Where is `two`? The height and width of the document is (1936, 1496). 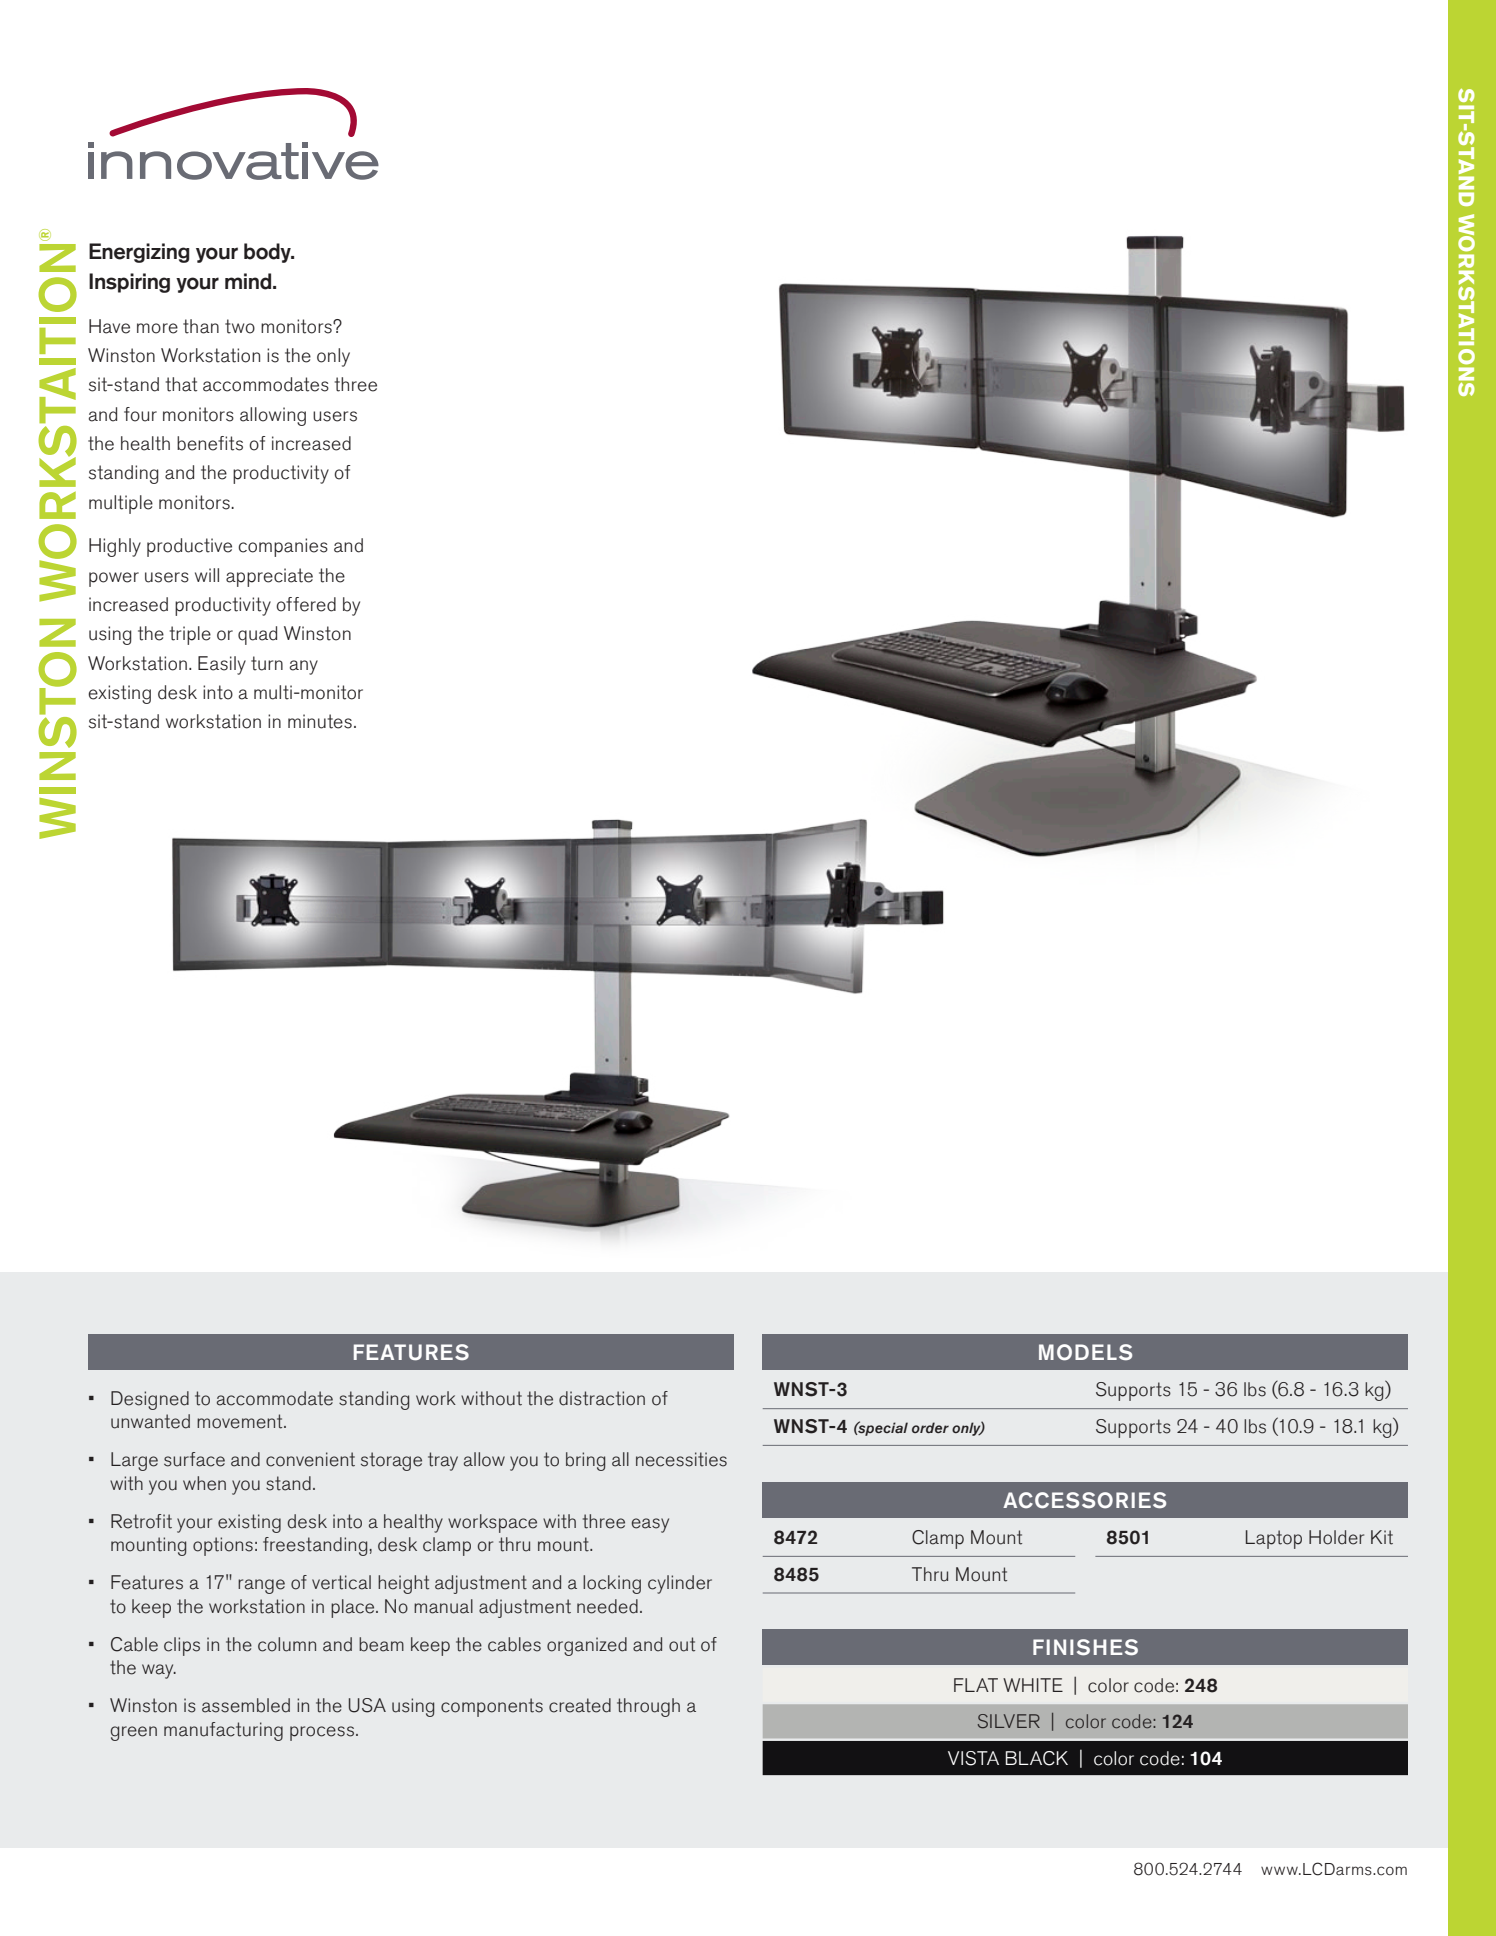 two is located at coordinates (240, 326).
